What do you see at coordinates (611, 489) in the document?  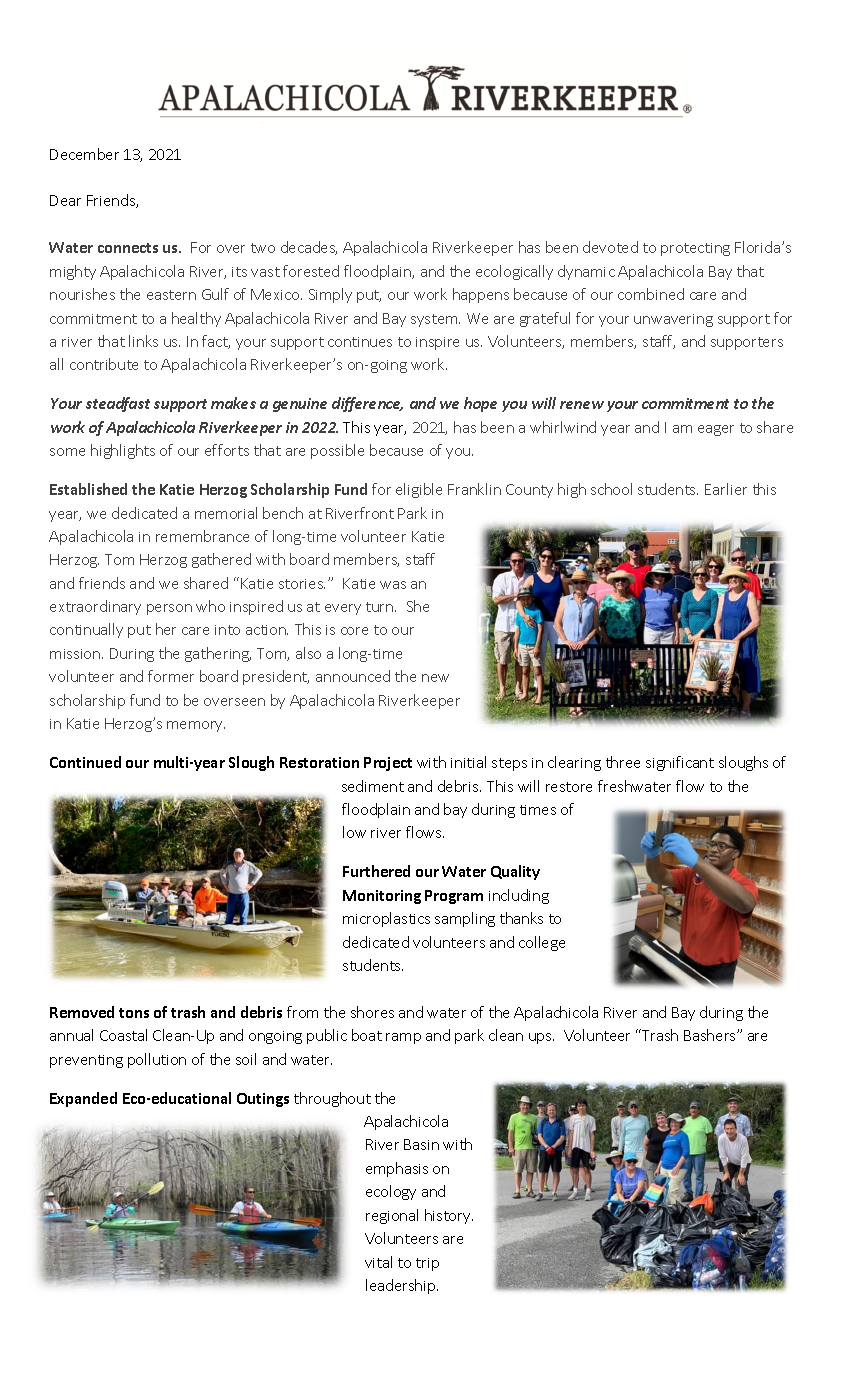 I see `school` at bounding box center [611, 489].
